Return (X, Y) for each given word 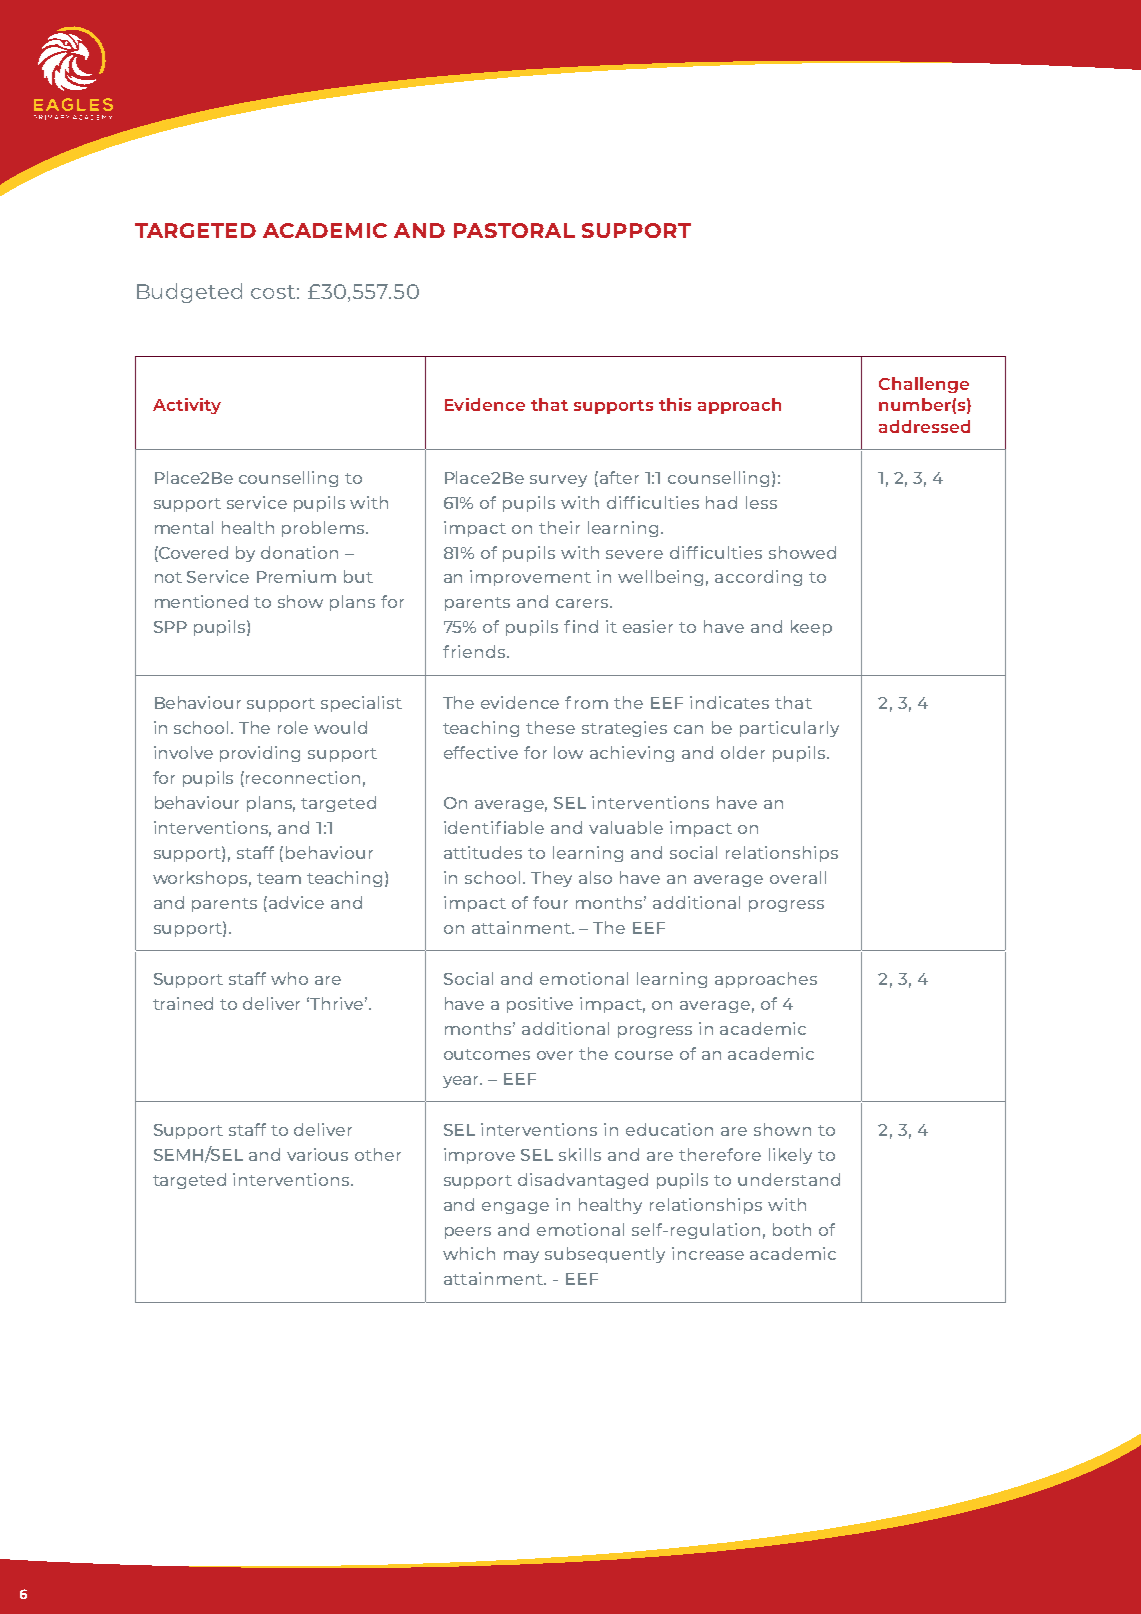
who (289, 978)
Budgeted (189, 293)
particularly (789, 729)
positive (540, 1005)
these (550, 727)
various (317, 1154)
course (644, 1055)
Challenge (924, 385)
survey (558, 481)
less (761, 502)
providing (260, 754)
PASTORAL (514, 230)
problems (324, 529)
